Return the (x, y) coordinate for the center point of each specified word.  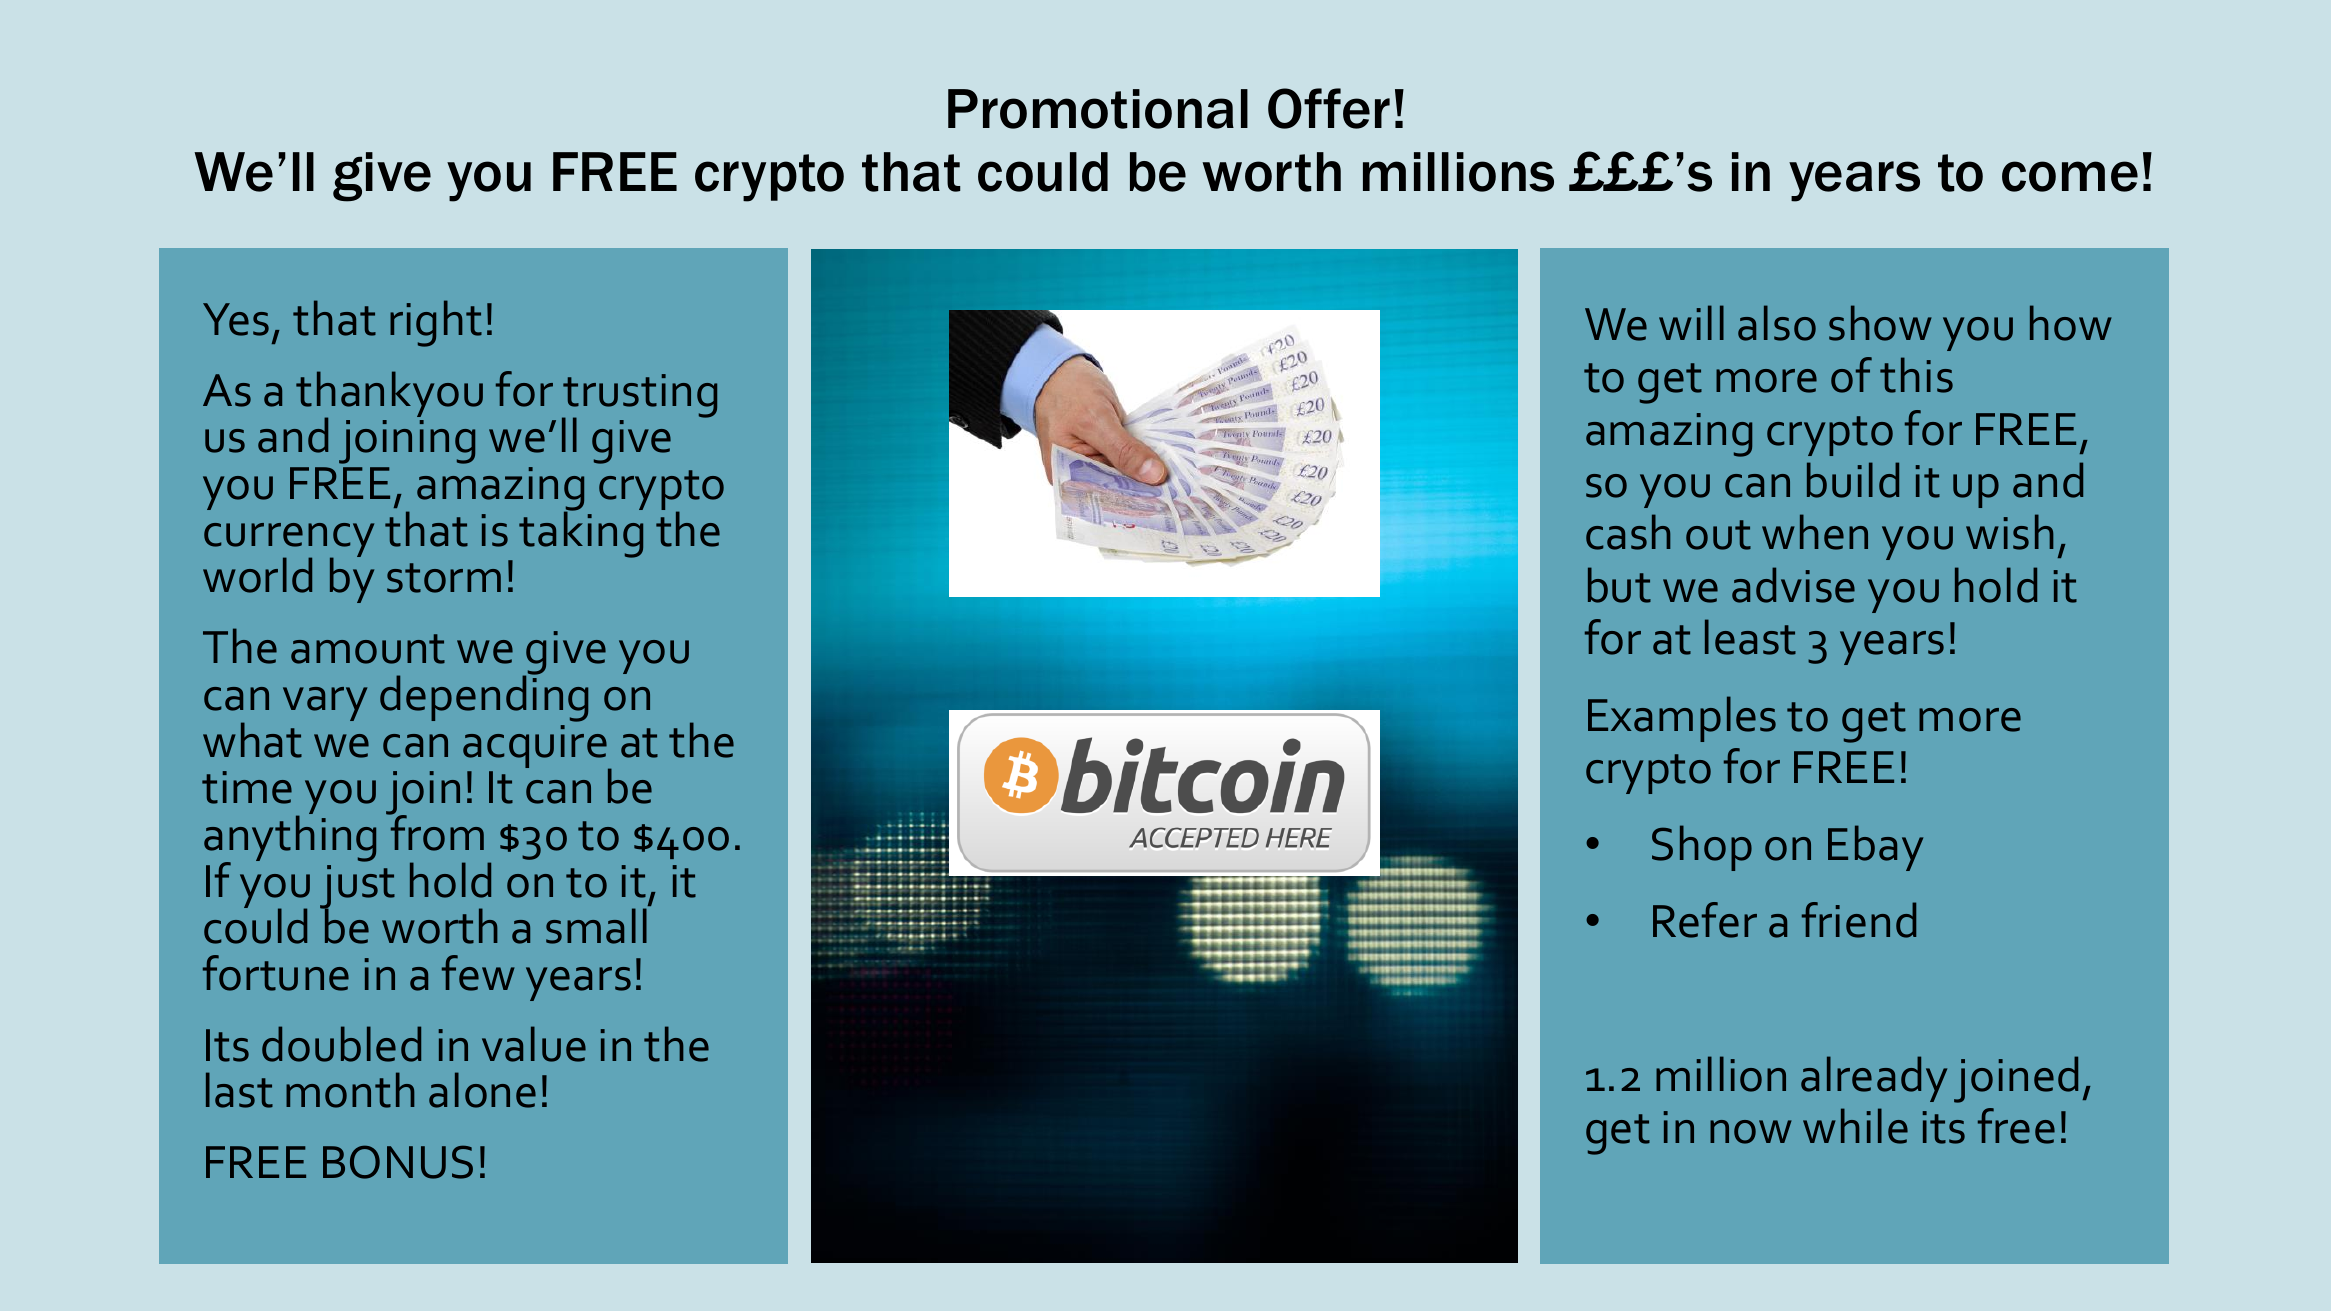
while (1855, 1126)
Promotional (1098, 109)
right (436, 323)
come (2070, 176)
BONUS (398, 1162)
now (1751, 1132)
